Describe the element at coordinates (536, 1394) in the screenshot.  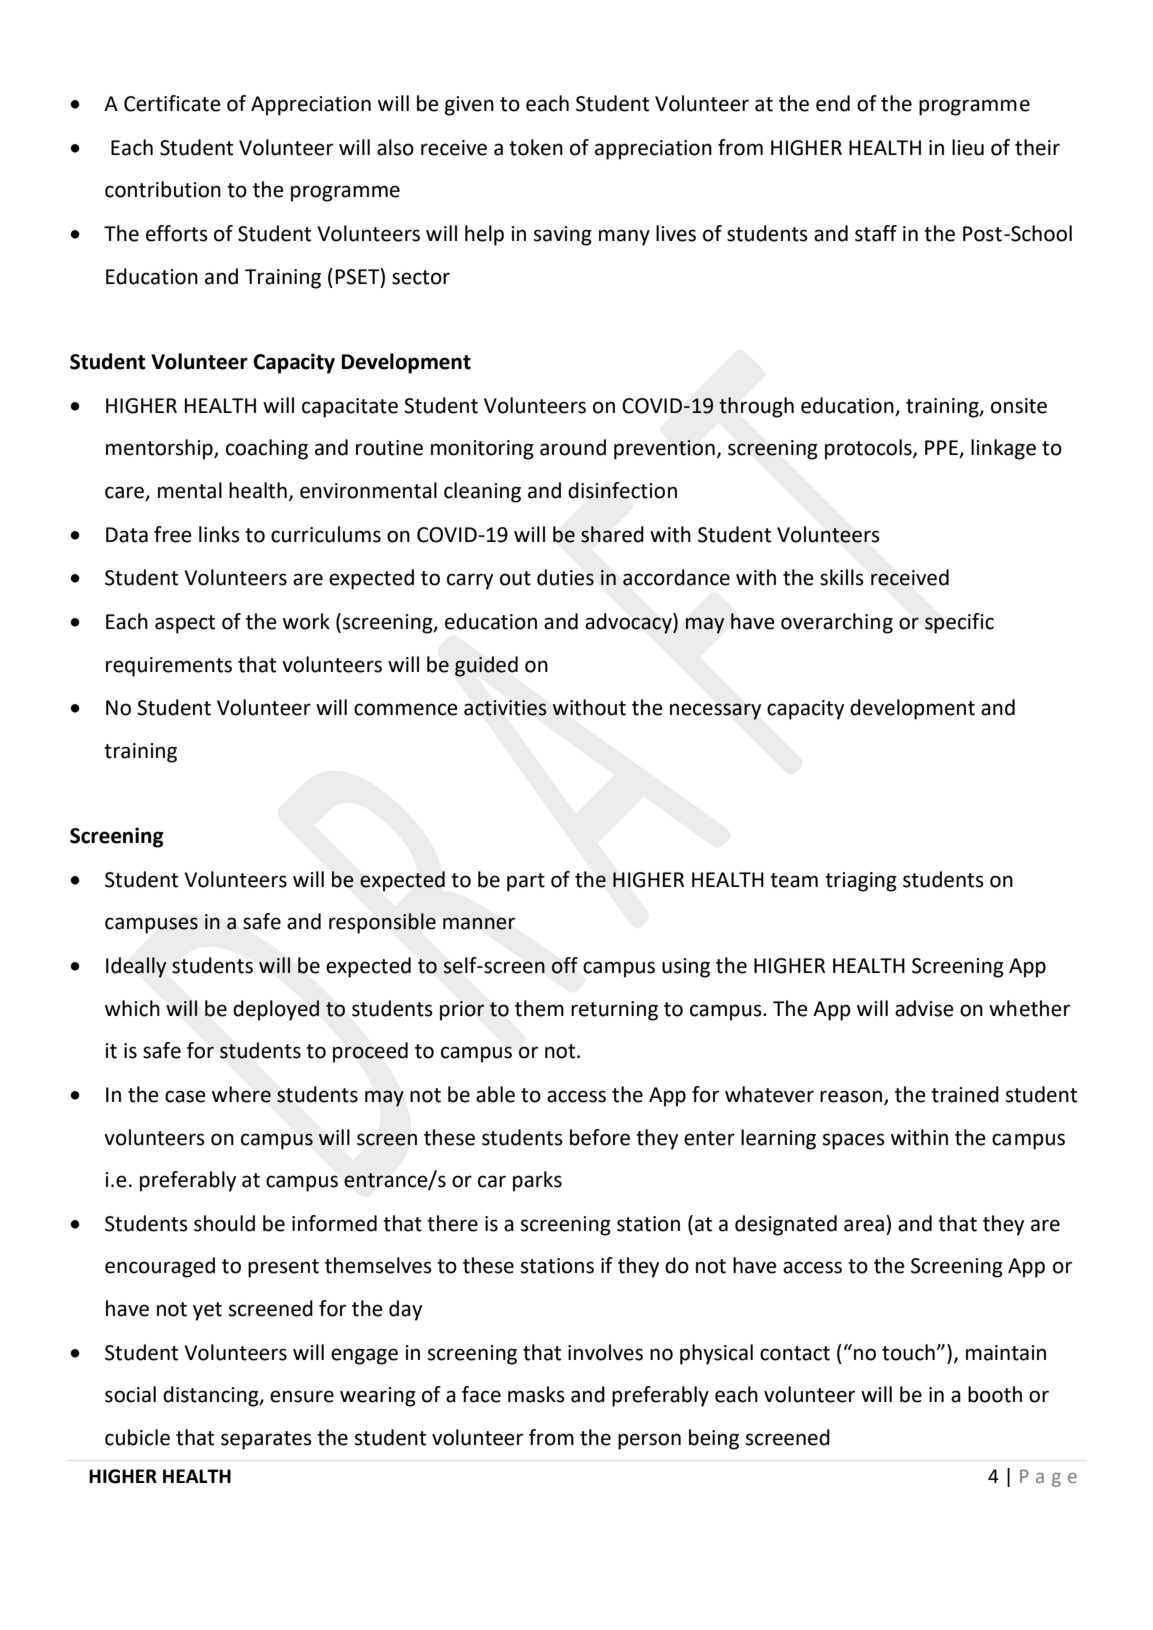
I see `masks` at that location.
